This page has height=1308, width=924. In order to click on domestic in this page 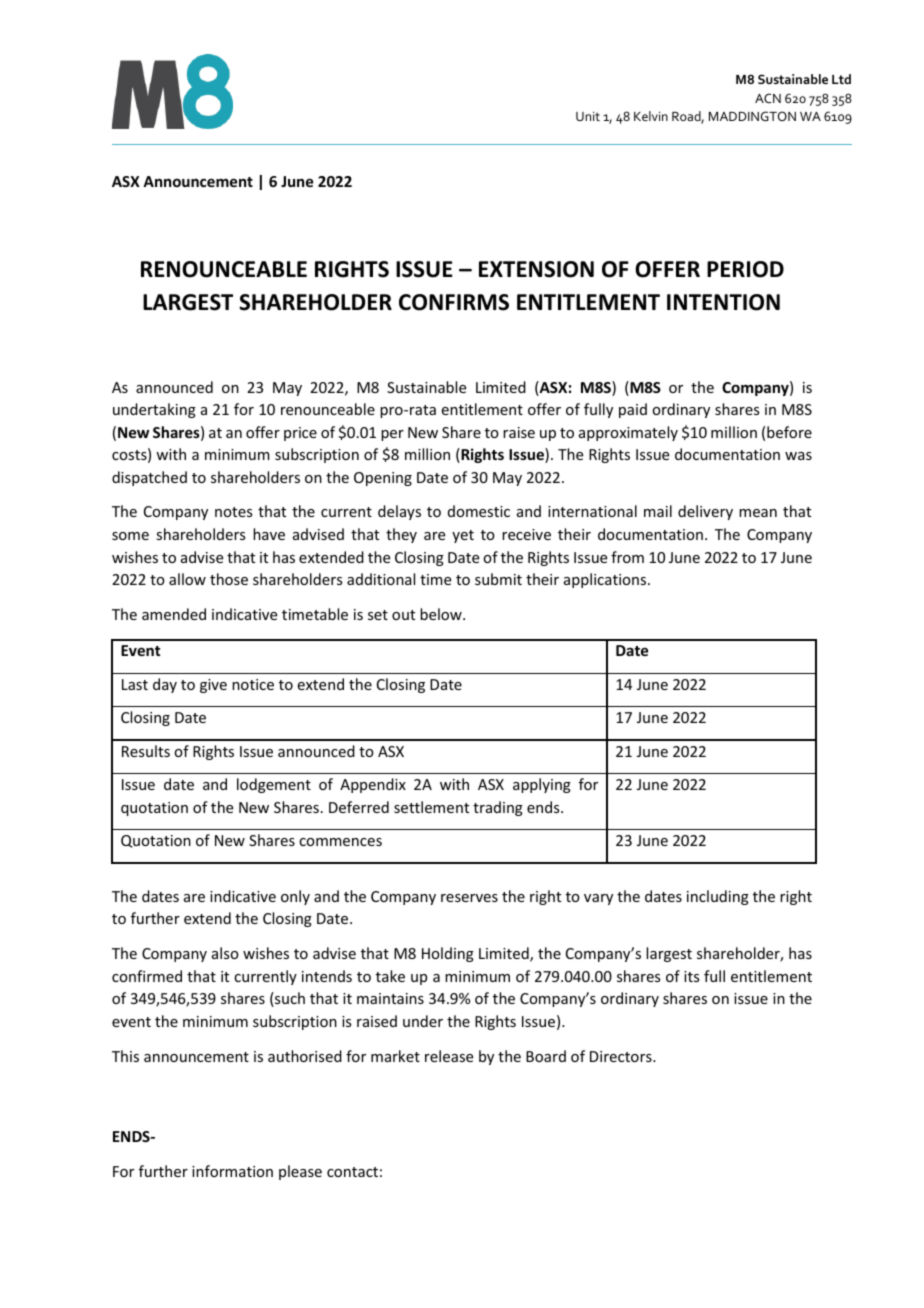, I will do `click(479, 511)`.
